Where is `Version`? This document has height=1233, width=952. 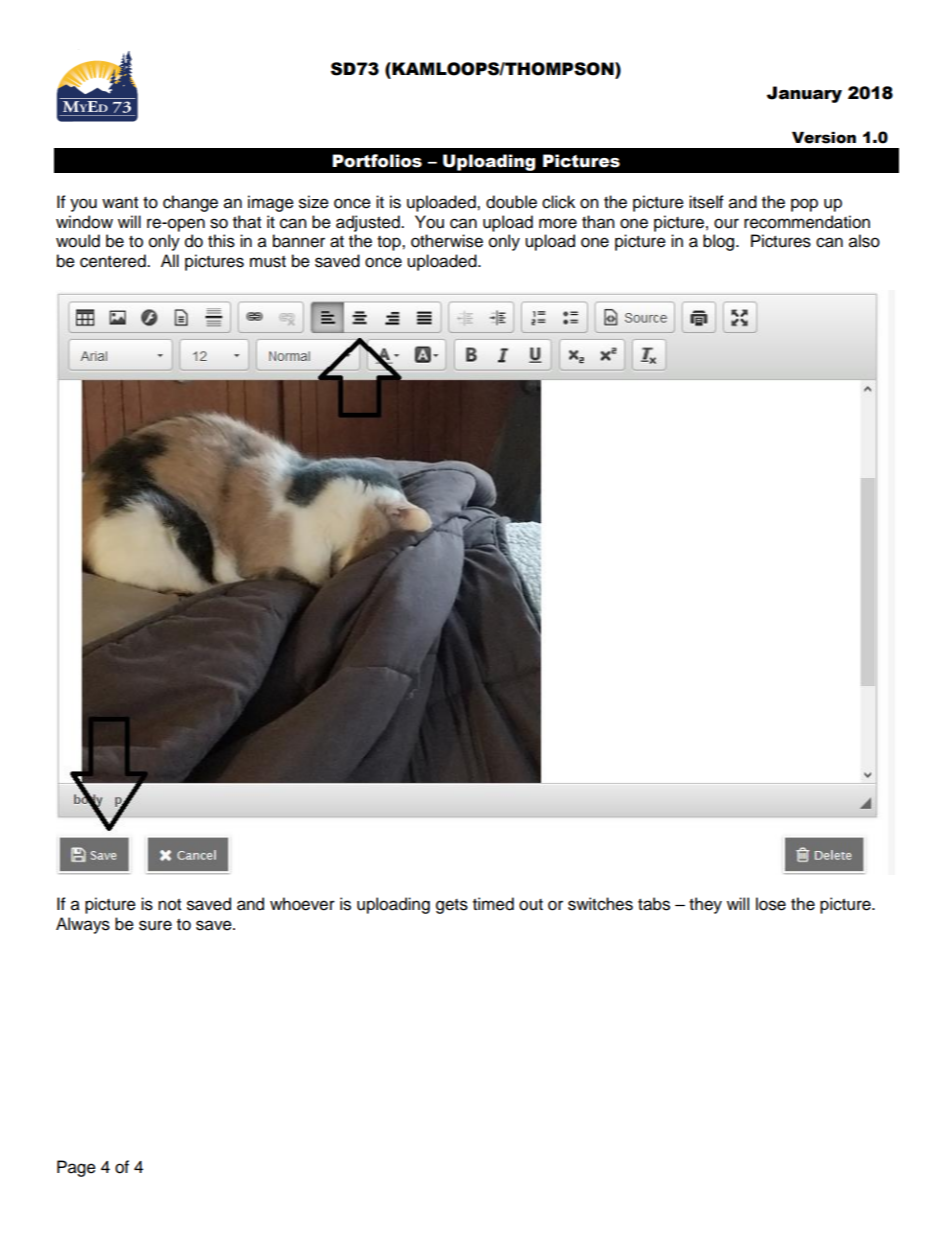 Version is located at coordinates (824, 138).
